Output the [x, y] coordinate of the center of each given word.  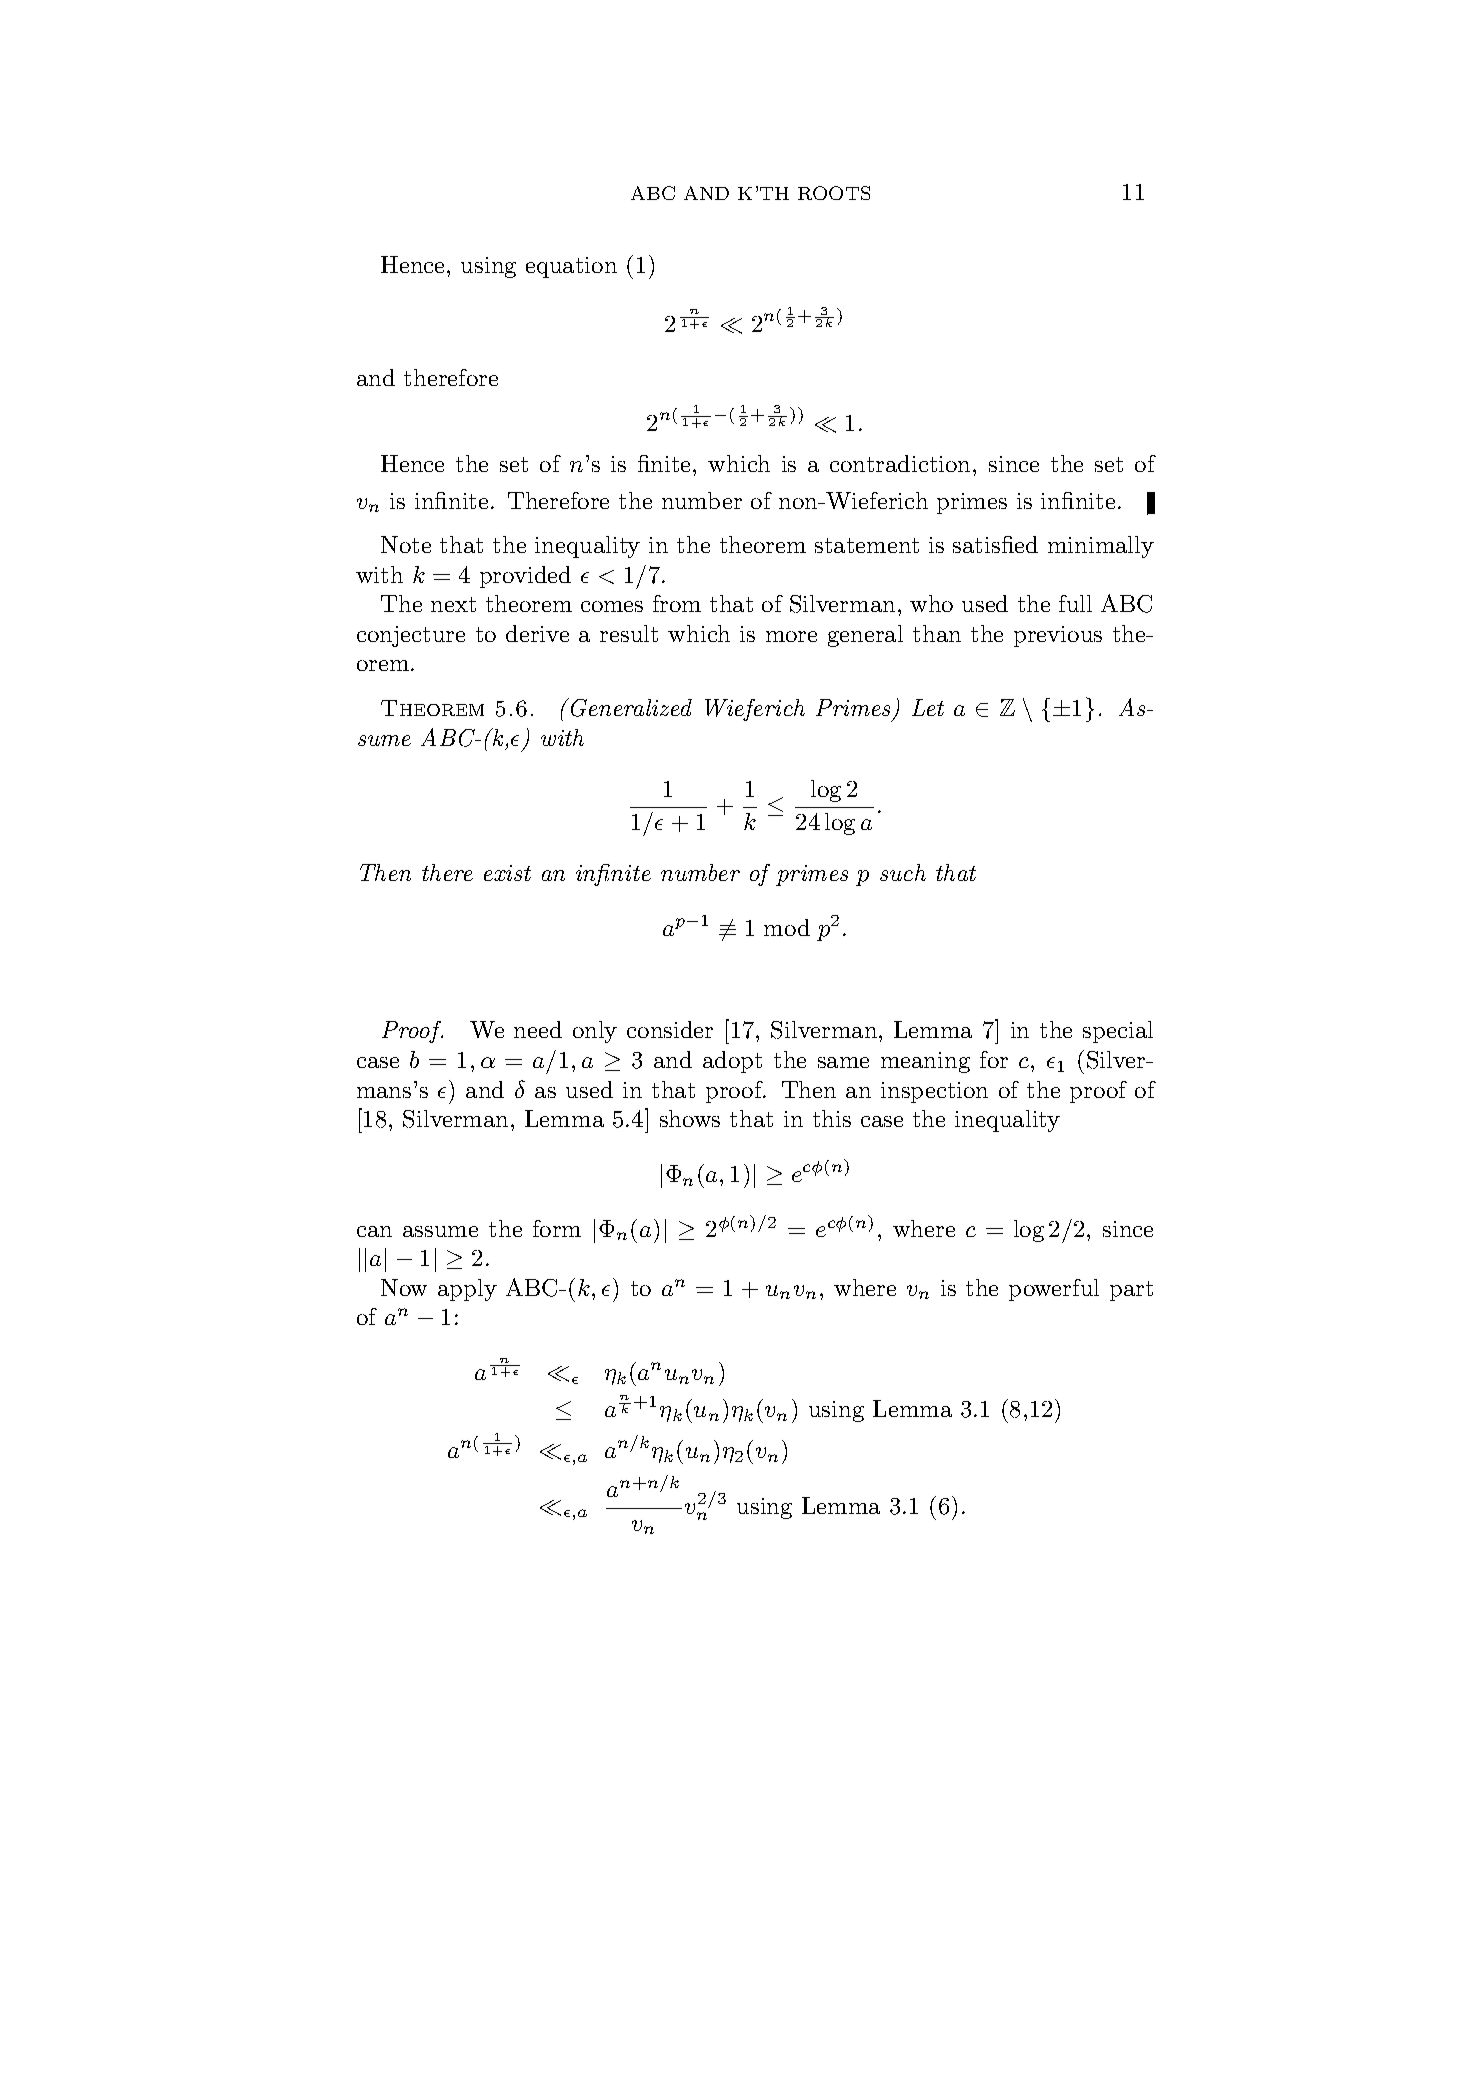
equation [571, 267]
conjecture [411, 636]
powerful [1054, 1290]
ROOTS [834, 193]
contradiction [900, 463]
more [791, 636]
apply [467, 1290]
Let [928, 707]
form [557, 1228]
